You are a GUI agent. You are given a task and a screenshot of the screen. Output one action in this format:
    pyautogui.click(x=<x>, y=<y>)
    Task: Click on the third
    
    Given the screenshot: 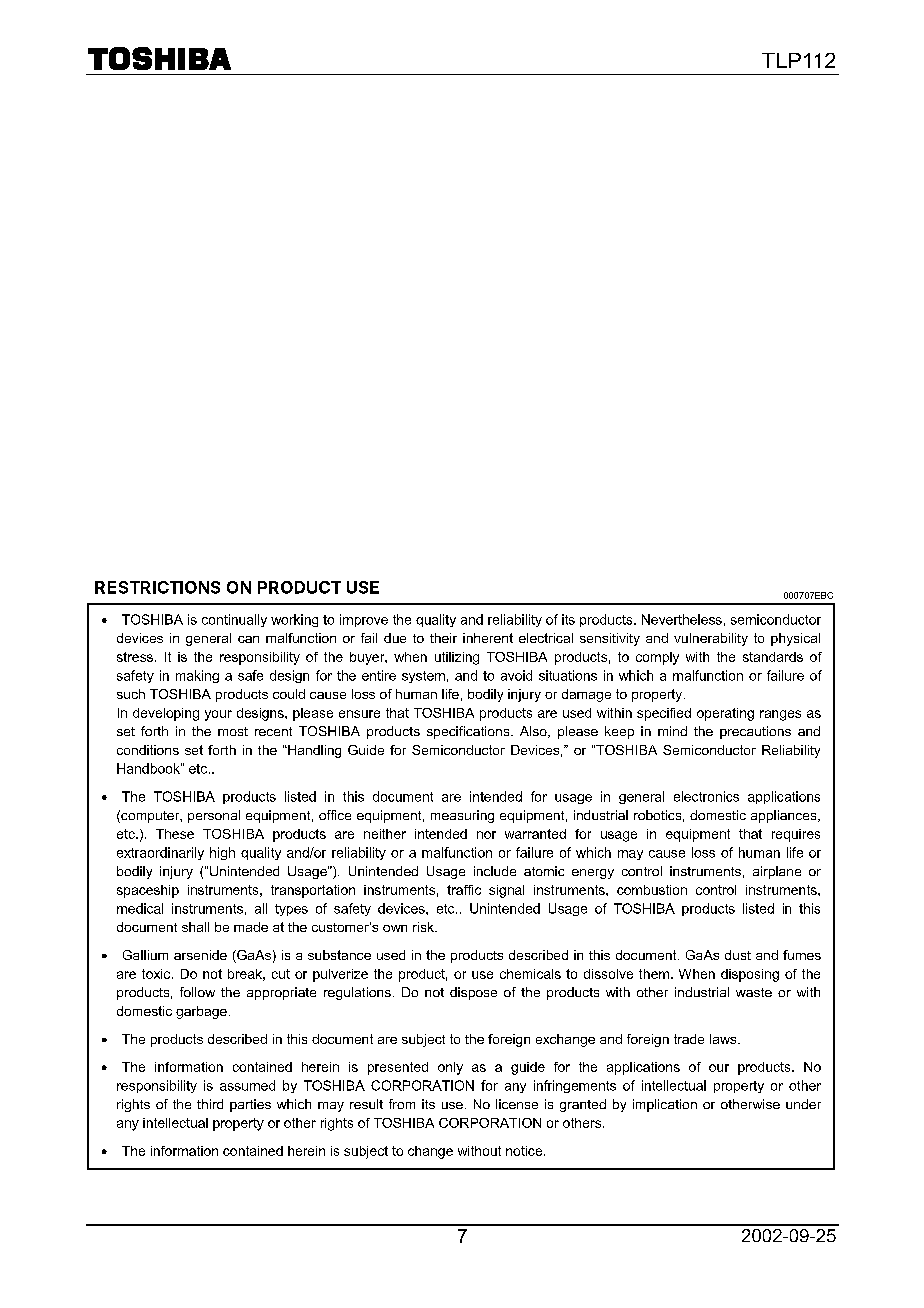 What is the action you would take?
    pyautogui.click(x=210, y=1104)
